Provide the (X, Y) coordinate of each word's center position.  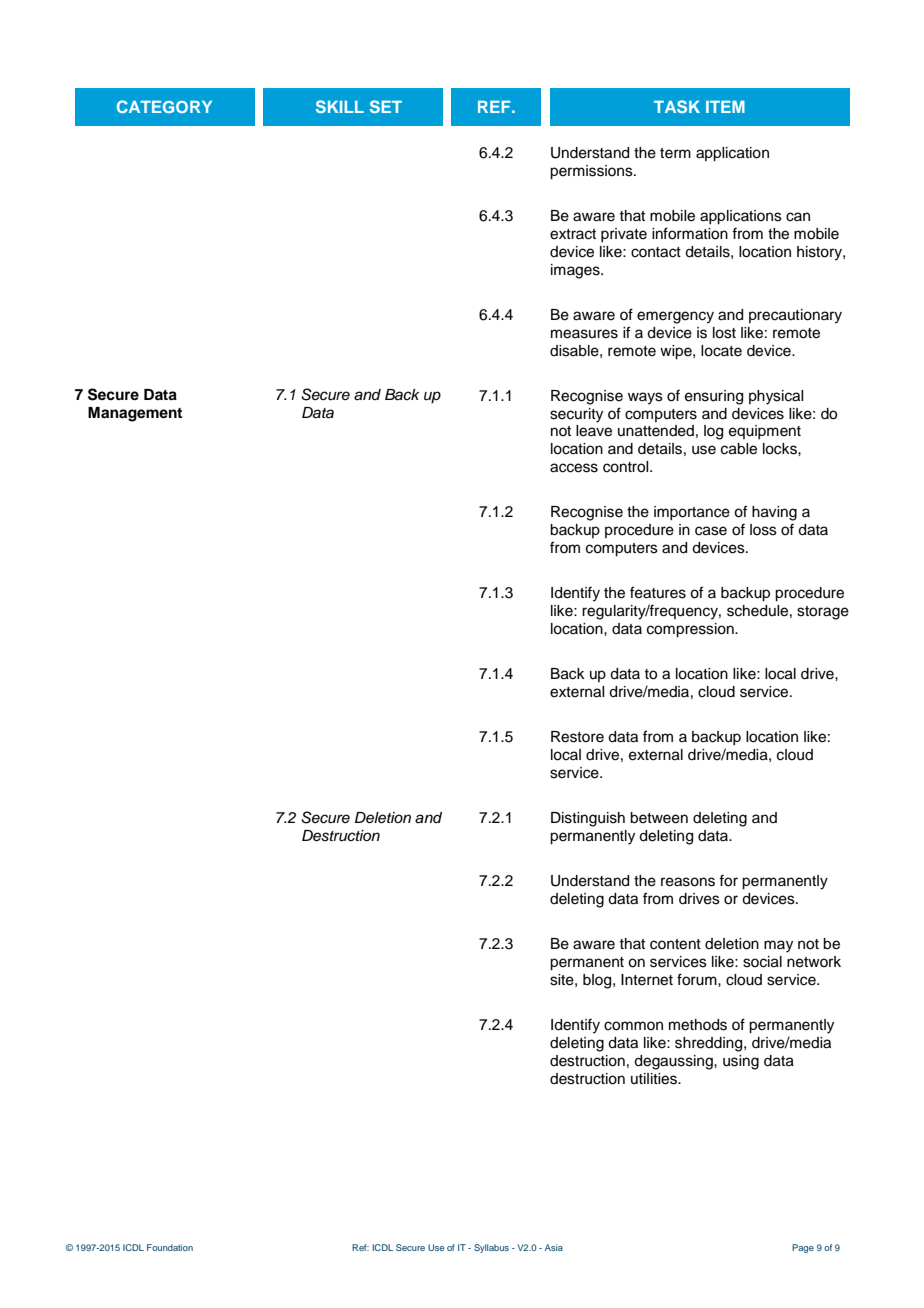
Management (135, 414)
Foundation (170, 1247)
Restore (577, 737)
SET (386, 106)
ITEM (725, 107)
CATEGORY (164, 106)
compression (691, 630)
